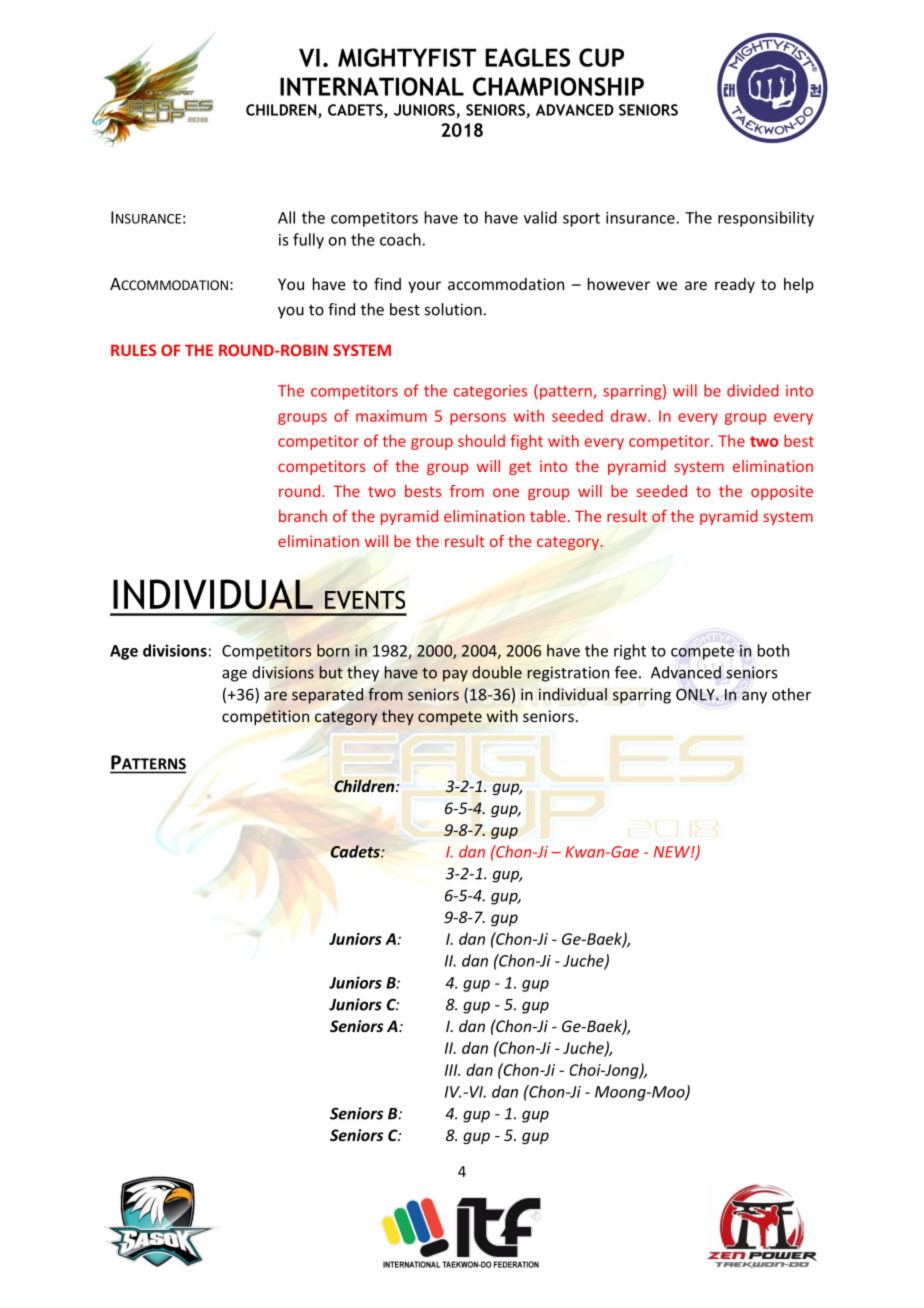 The height and width of the screenshot is (1308, 924). Describe the element at coordinates (754, 697) in the screenshot. I see `any` at that location.
